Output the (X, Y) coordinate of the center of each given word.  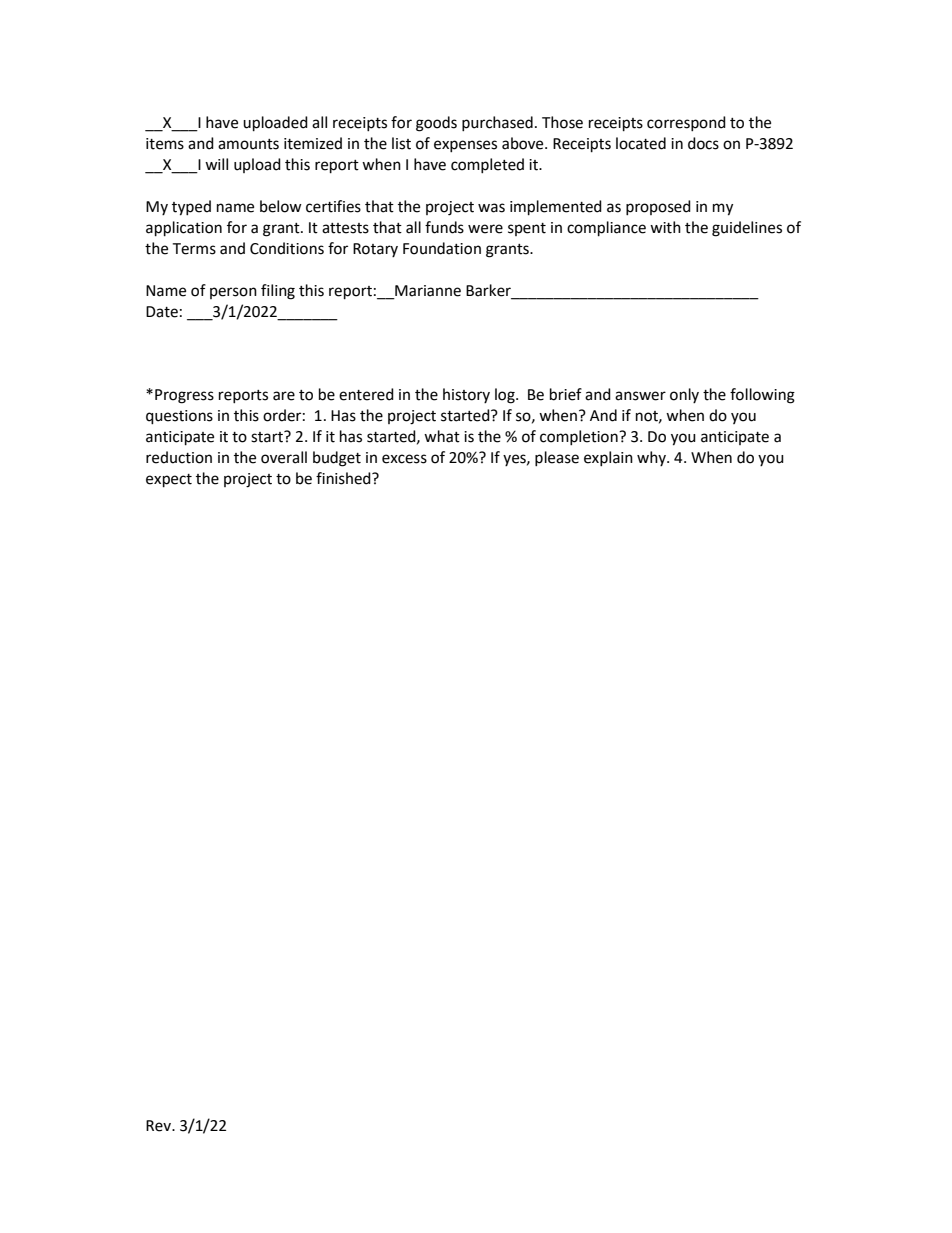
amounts (248, 144)
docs (703, 143)
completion (580, 437)
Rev (159, 1126)
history (466, 395)
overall (284, 457)
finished (344, 478)
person (233, 293)
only (684, 395)
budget (337, 459)
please (557, 458)
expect (169, 481)
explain (608, 458)
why (652, 458)
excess (404, 459)
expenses (465, 146)
